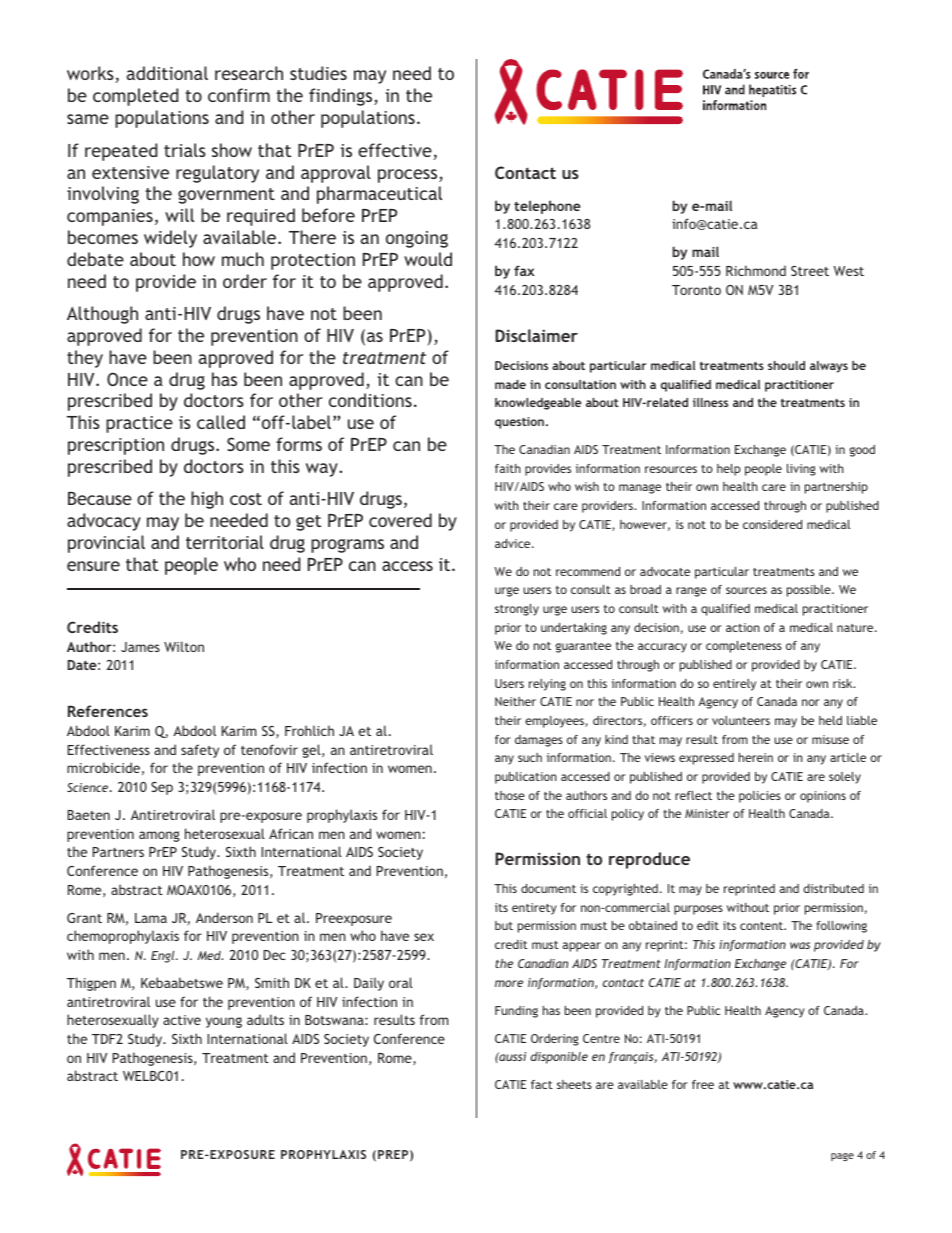  Describe the element at coordinates (801, 470) in the screenshot. I see `living` at that location.
